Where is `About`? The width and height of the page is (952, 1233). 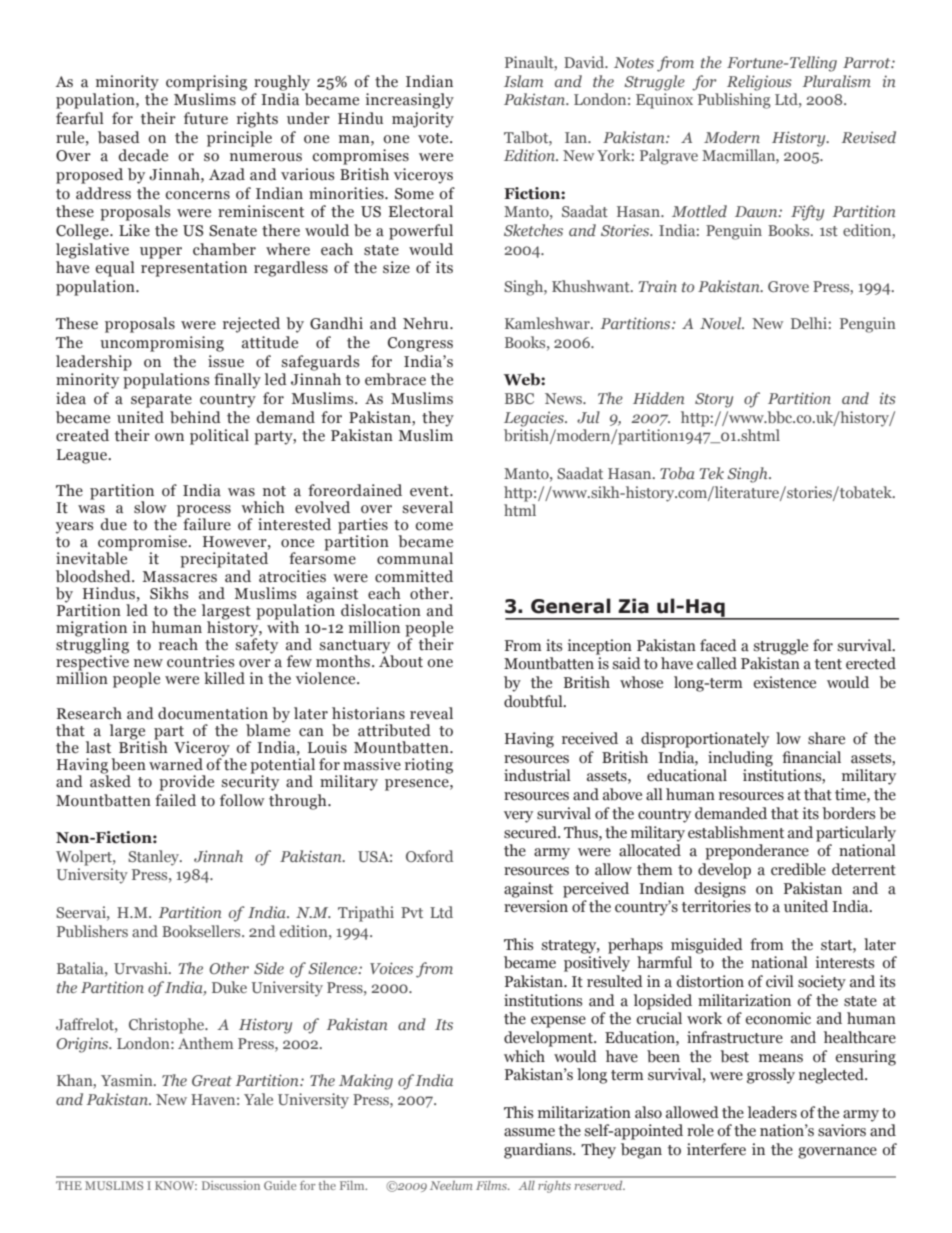 About is located at coordinates (401, 660).
